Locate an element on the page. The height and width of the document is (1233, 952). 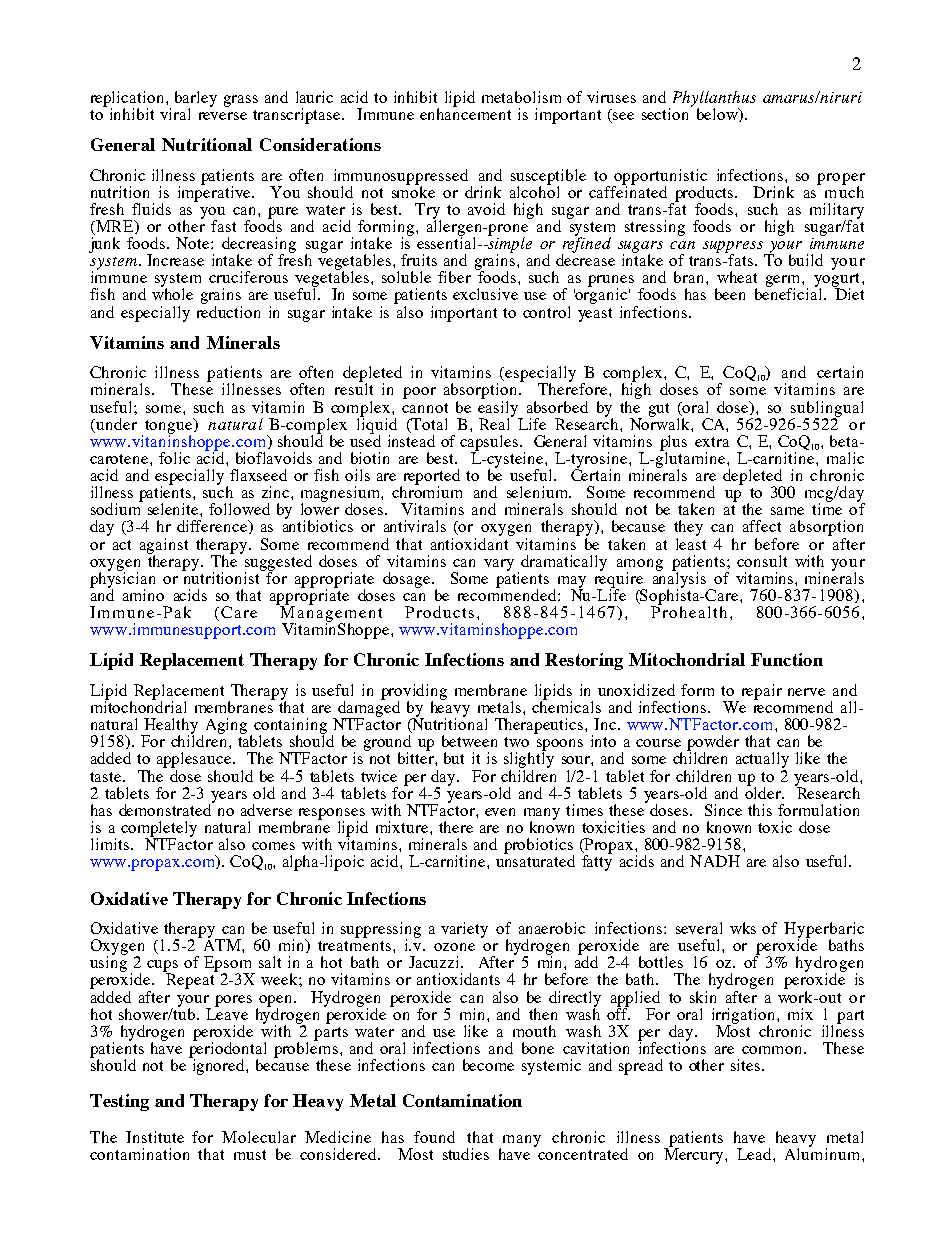
enhancement is located at coordinates (465, 113).
